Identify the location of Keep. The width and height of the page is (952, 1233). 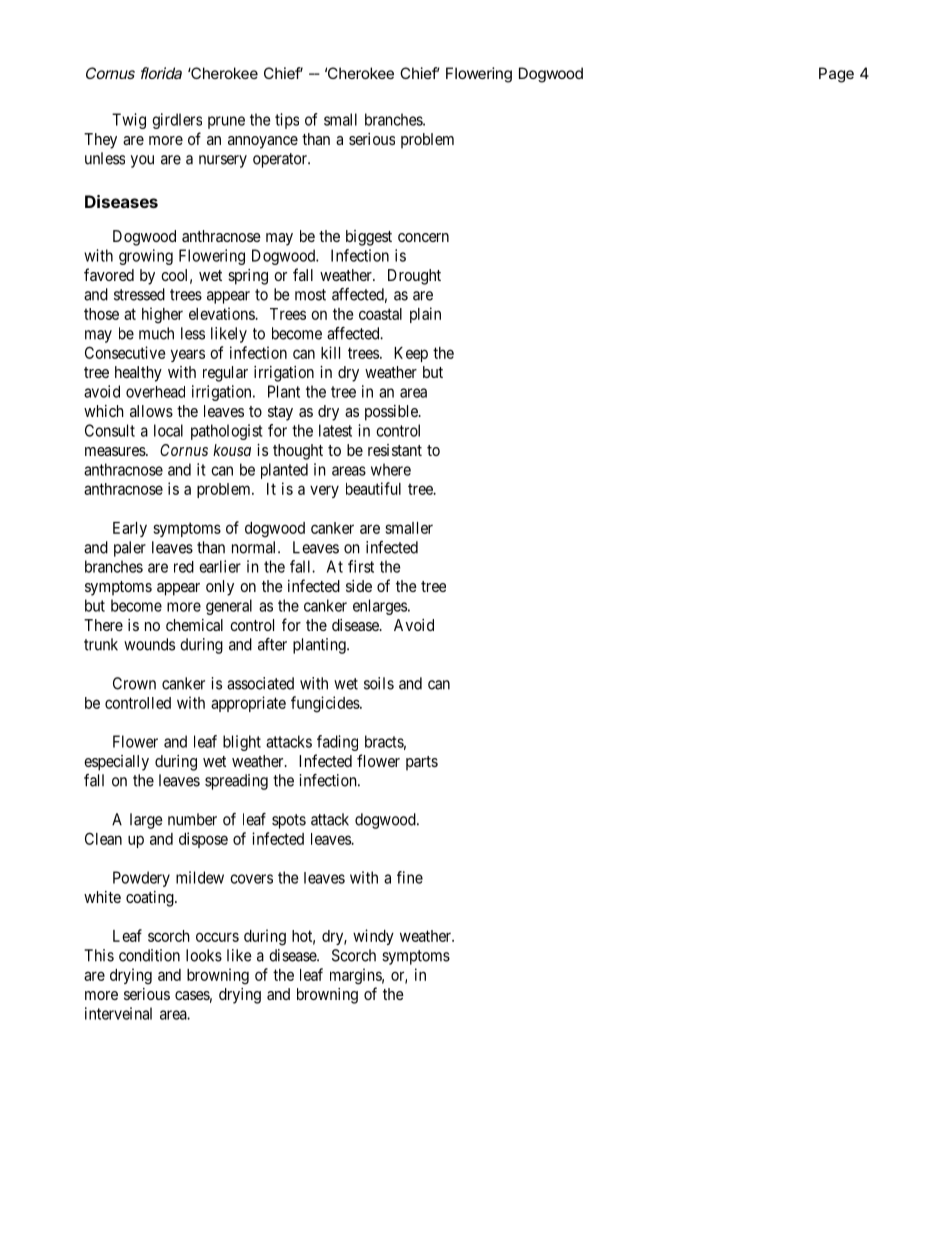
(411, 354).
